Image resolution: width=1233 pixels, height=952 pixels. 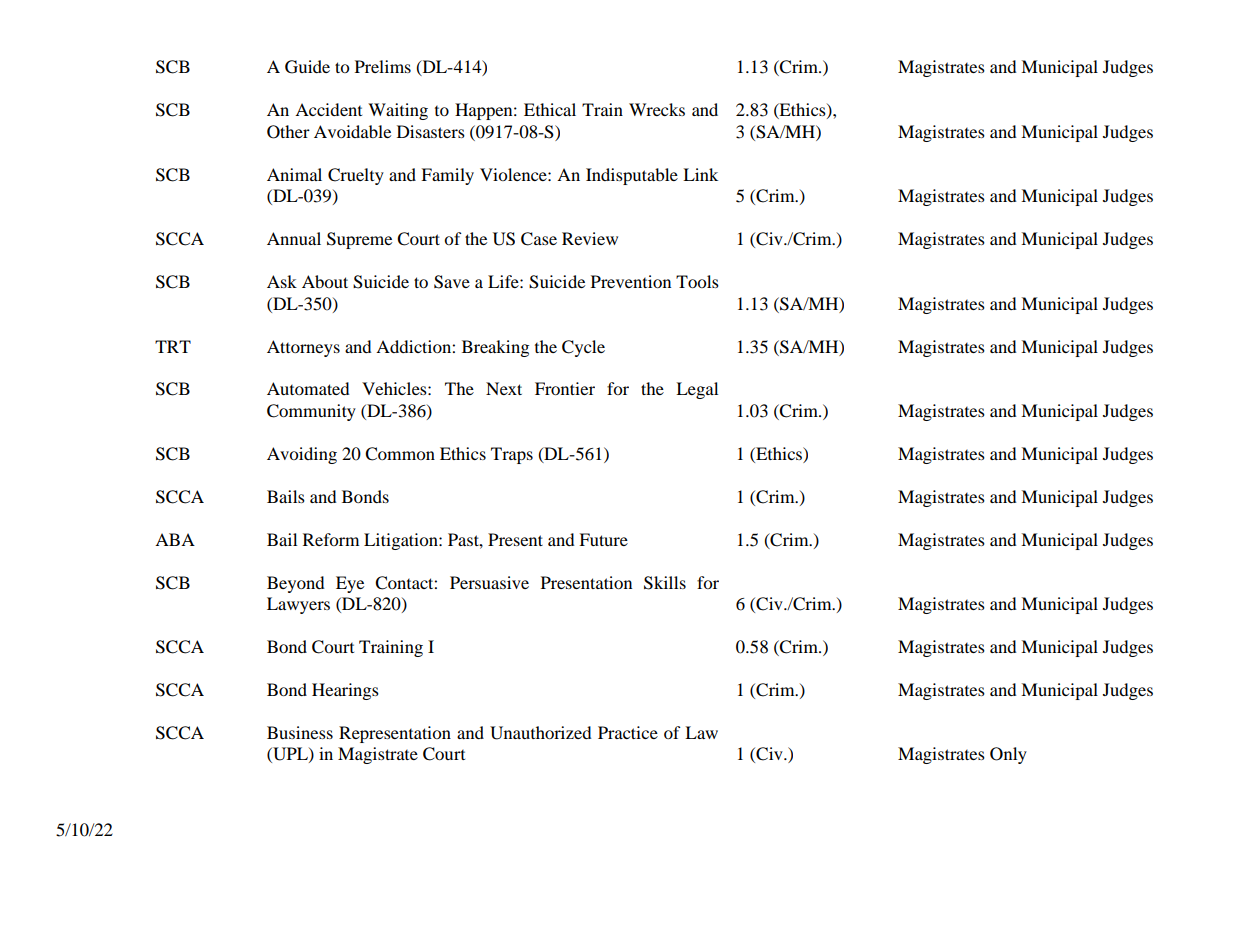 What do you see at coordinates (657, 109) in the screenshot?
I see `Wrecks` at bounding box center [657, 109].
